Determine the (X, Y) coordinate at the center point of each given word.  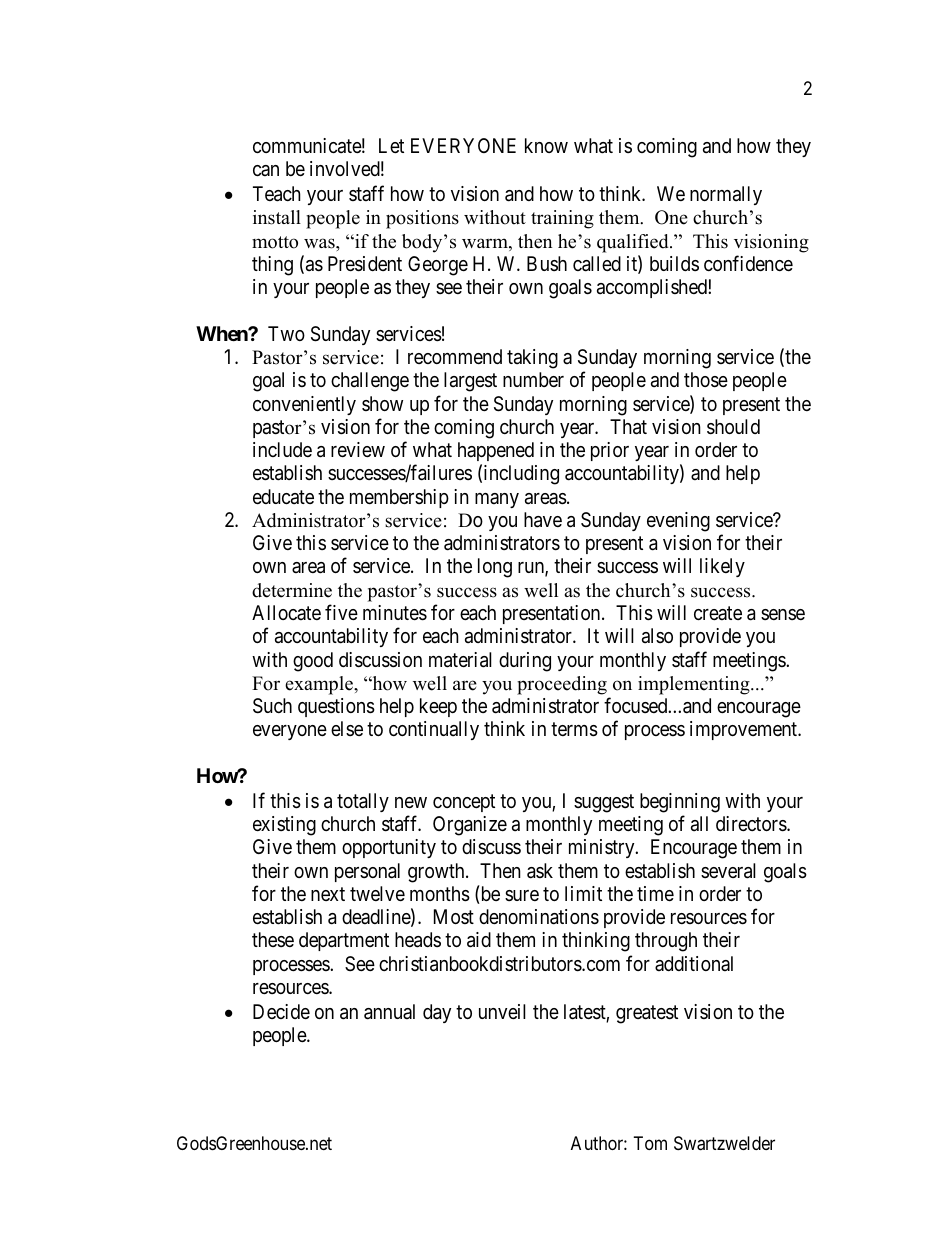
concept (464, 803)
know (546, 145)
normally (726, 195)
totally (363, 802)
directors (752, 824)
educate (283, 497)
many (497, 500)
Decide (281, 1011)
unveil (502, 1011)
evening (678, 522)
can (266, 170)
